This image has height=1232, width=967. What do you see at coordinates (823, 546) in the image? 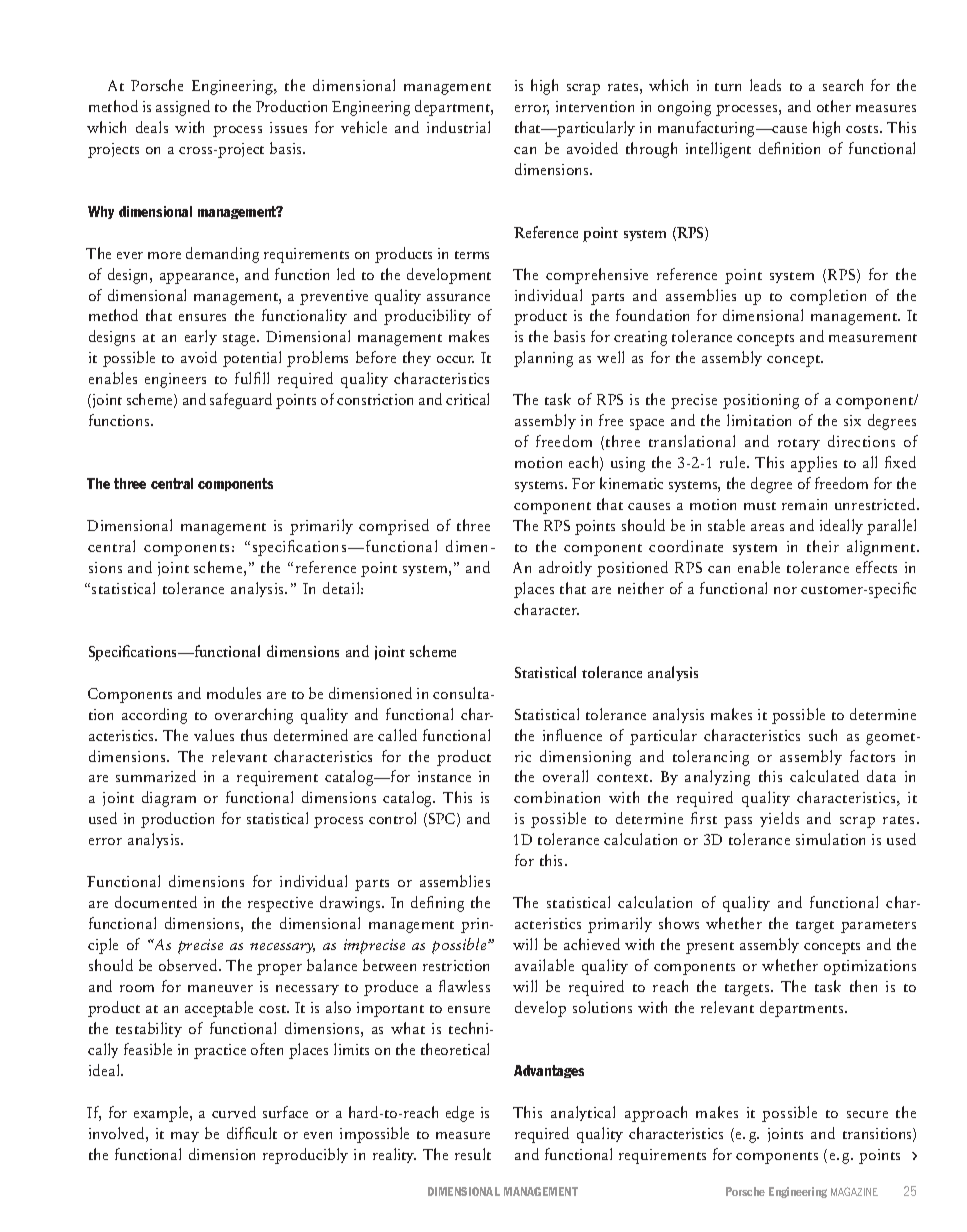
I see `their` at bounding box center [823, 546].
